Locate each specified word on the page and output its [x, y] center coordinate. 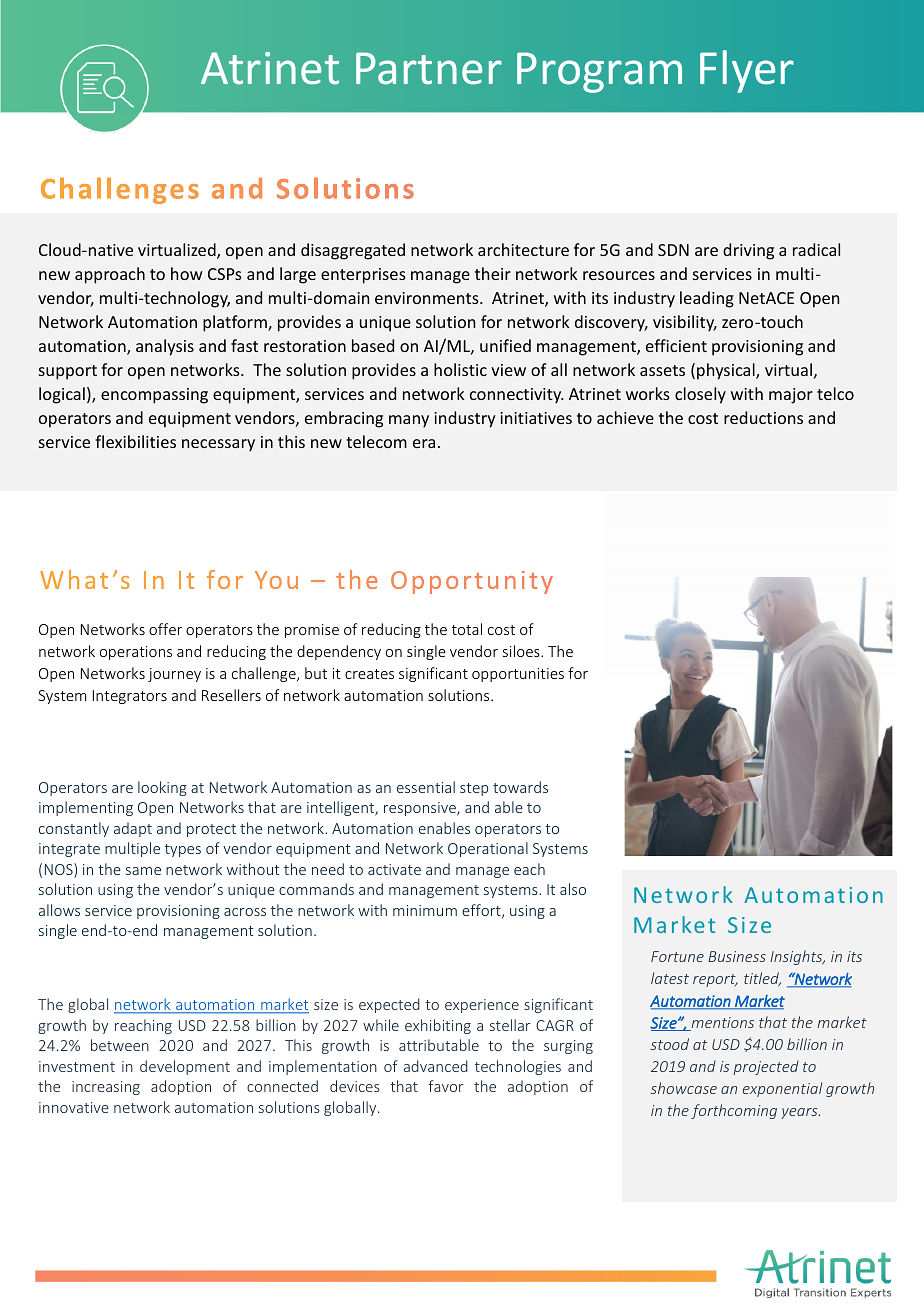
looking [162, 788]
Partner [429, 68]
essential [426, 787]
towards [520, 787]
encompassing [154, 396]
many [409, 421]
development [185, 1067]
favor [446, 1086]
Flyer [747, 71]
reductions [763, 417]
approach [110, 275]
